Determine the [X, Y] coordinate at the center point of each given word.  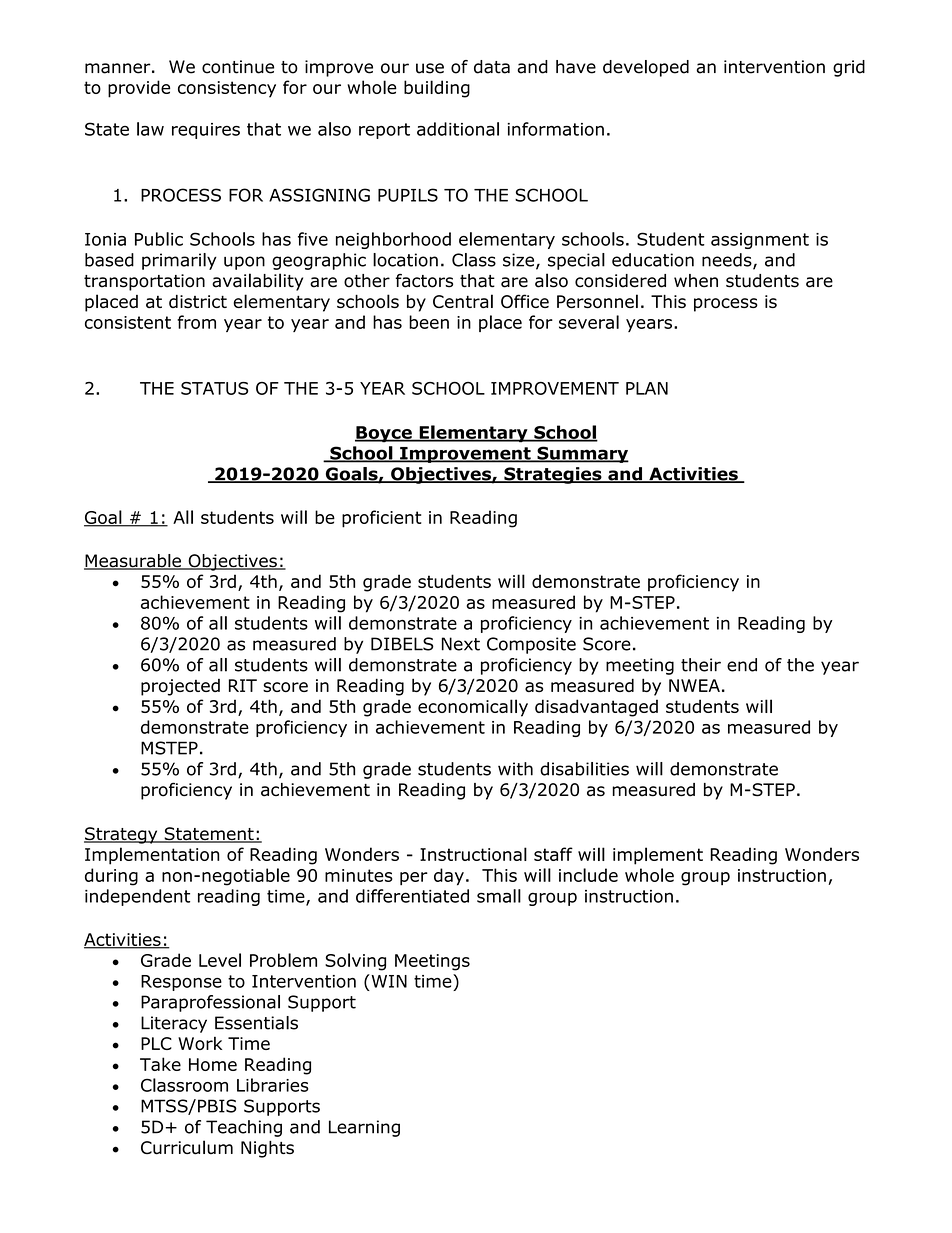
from [196, 322]
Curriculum [187, 1147]
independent [137, 897]
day [449, 877]
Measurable [133, 562]
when [696, 281]
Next [461, 644]
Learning [364, 1128]
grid [849, 68]
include [588, 875]
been [429, 322]
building [437, 89]
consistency [227, 89]
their [701, 665]
